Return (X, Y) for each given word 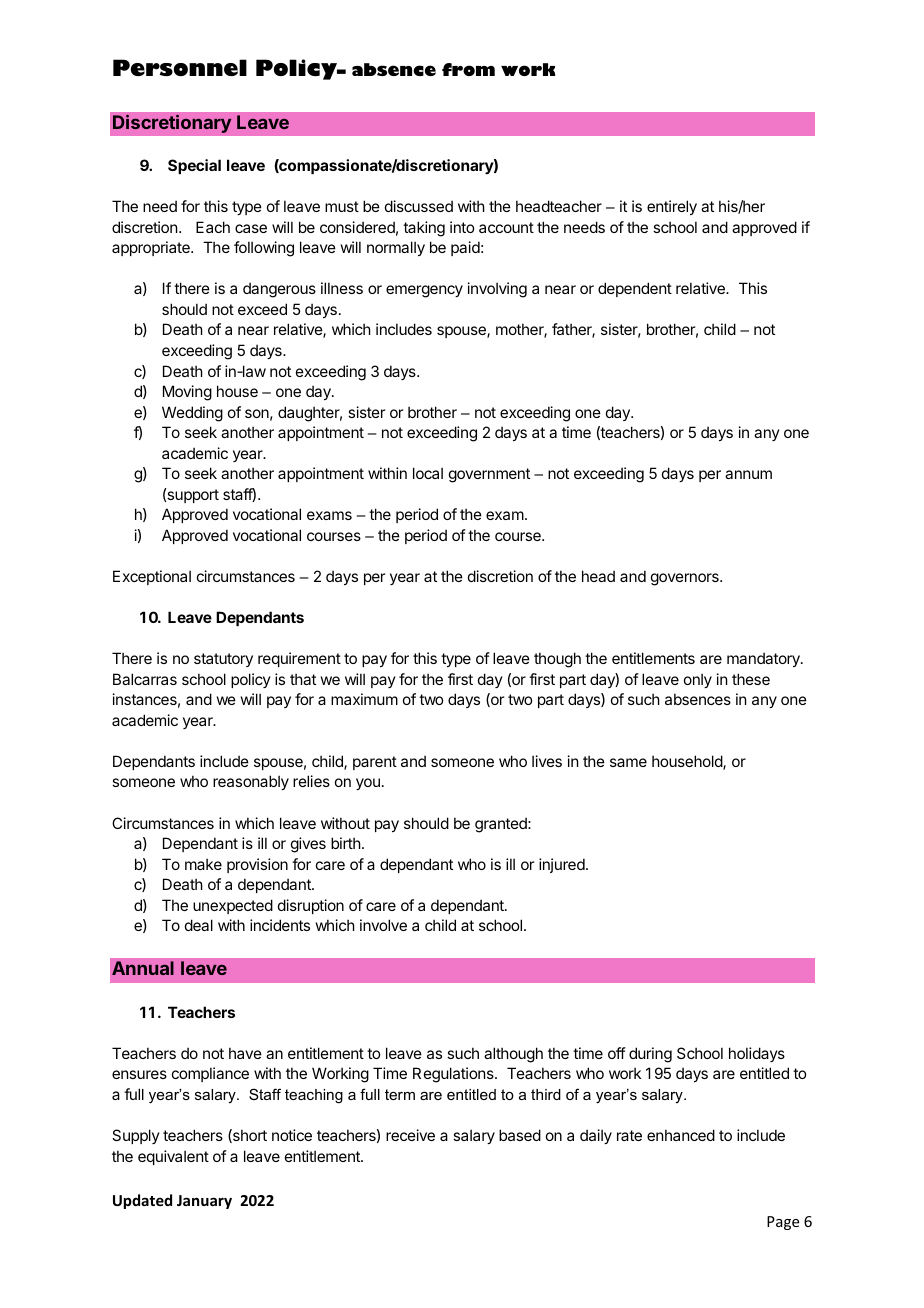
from (468, 69)
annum (748, 474)
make (203, 864)
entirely (672, 207)
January (204, 1202)
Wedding (192, 414)
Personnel (180, 67)
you (368, 784)
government (489, 475)
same (628, 762)
